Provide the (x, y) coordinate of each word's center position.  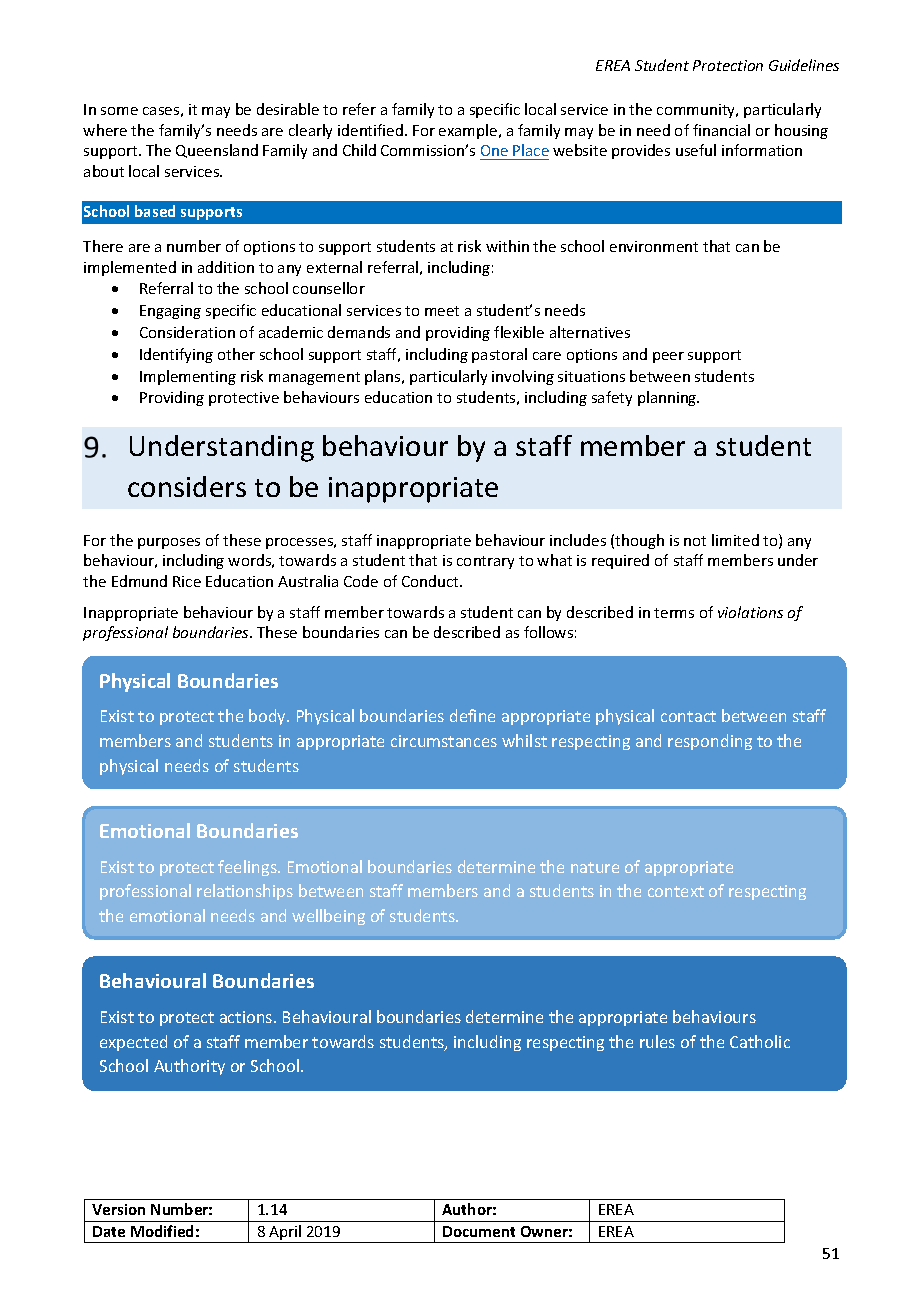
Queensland (217, 151)
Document (479, 1231)
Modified (162, 1231)
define (472, 715)
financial (721, 130)
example (469, 131)
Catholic (760, 1041)
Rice (187, 581)
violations (750, 612)
